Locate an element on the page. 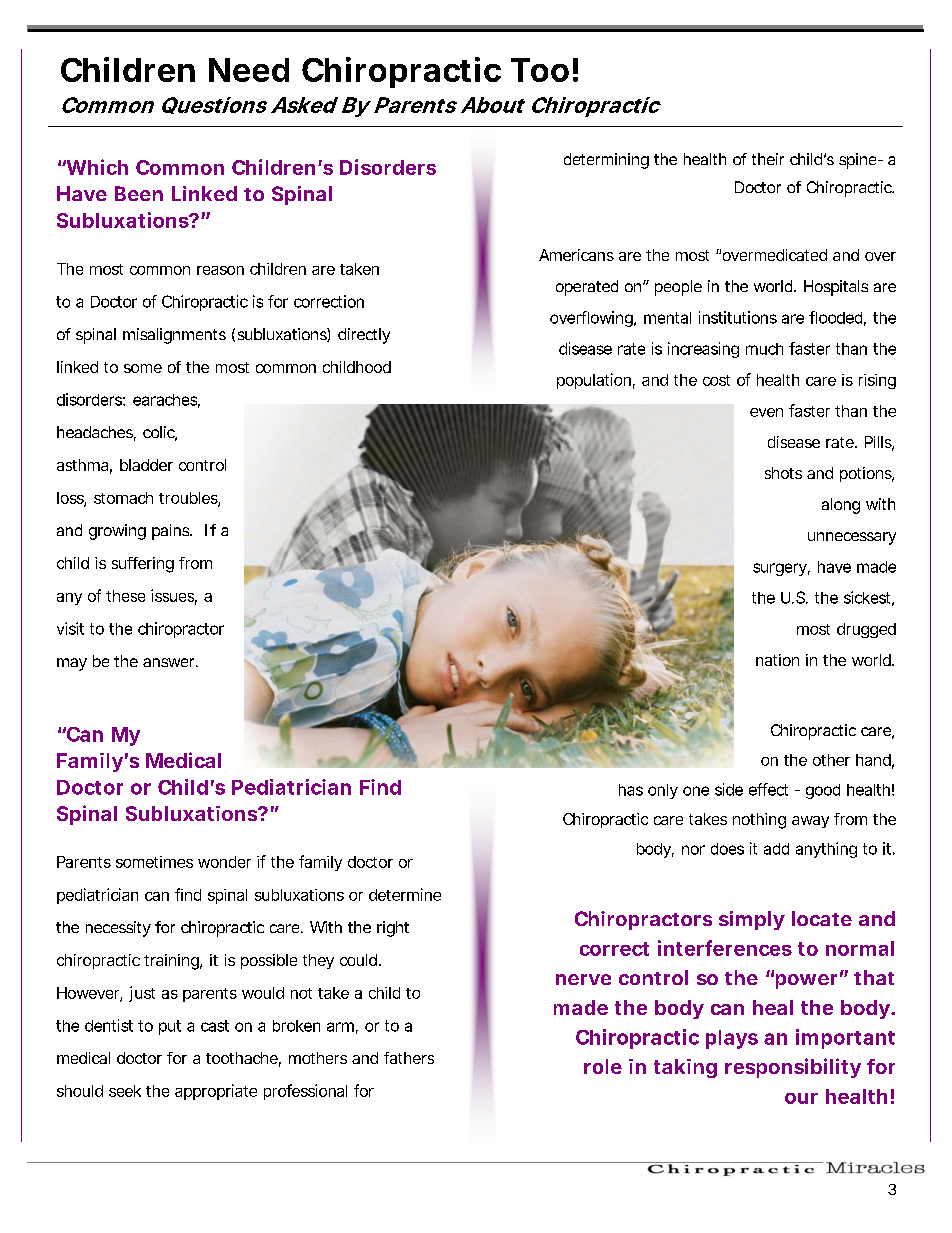 This page has height=1233, width=952. wonder is located at coordinates (224, 862).
